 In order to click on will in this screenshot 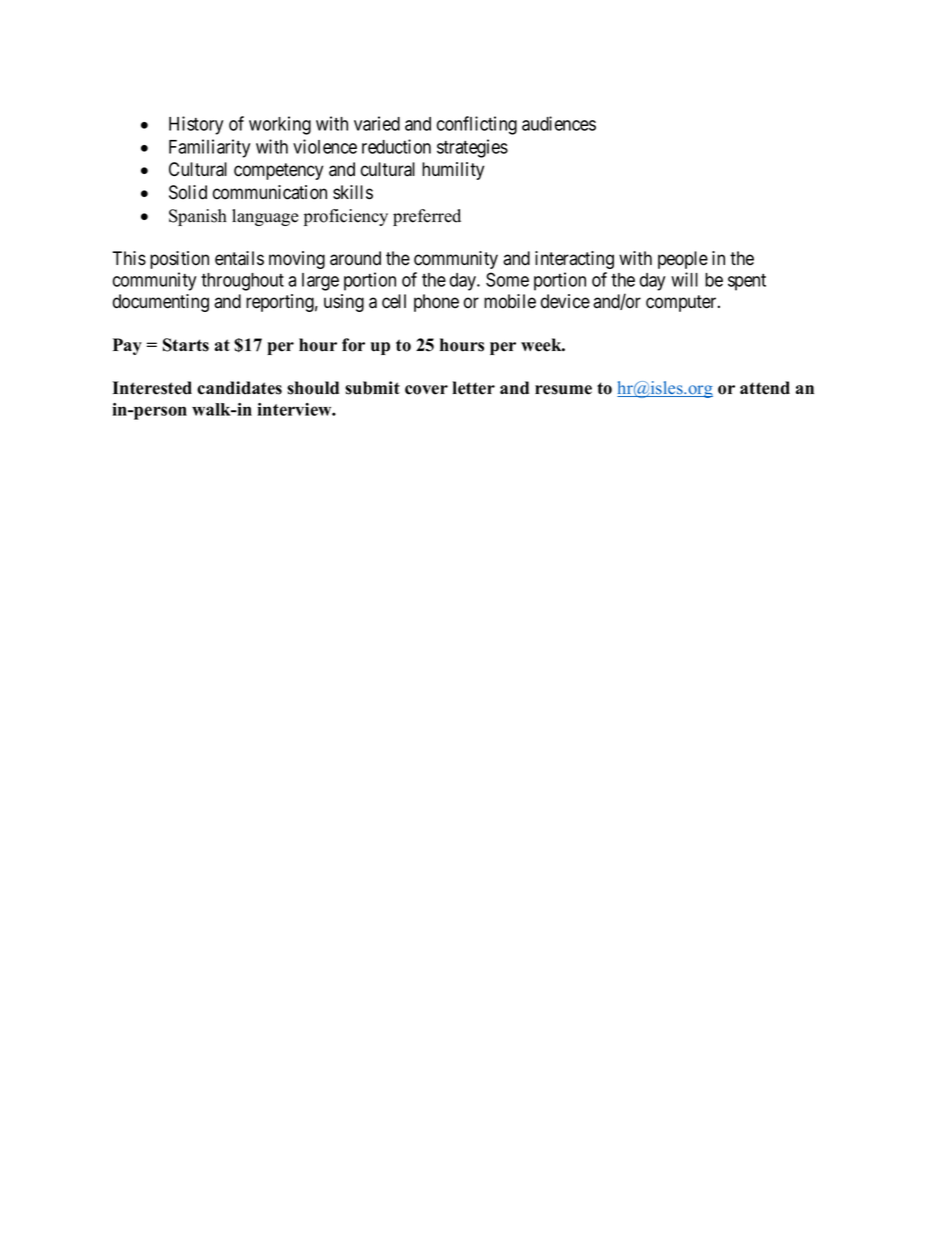, I will do `click(684, 279)`.
